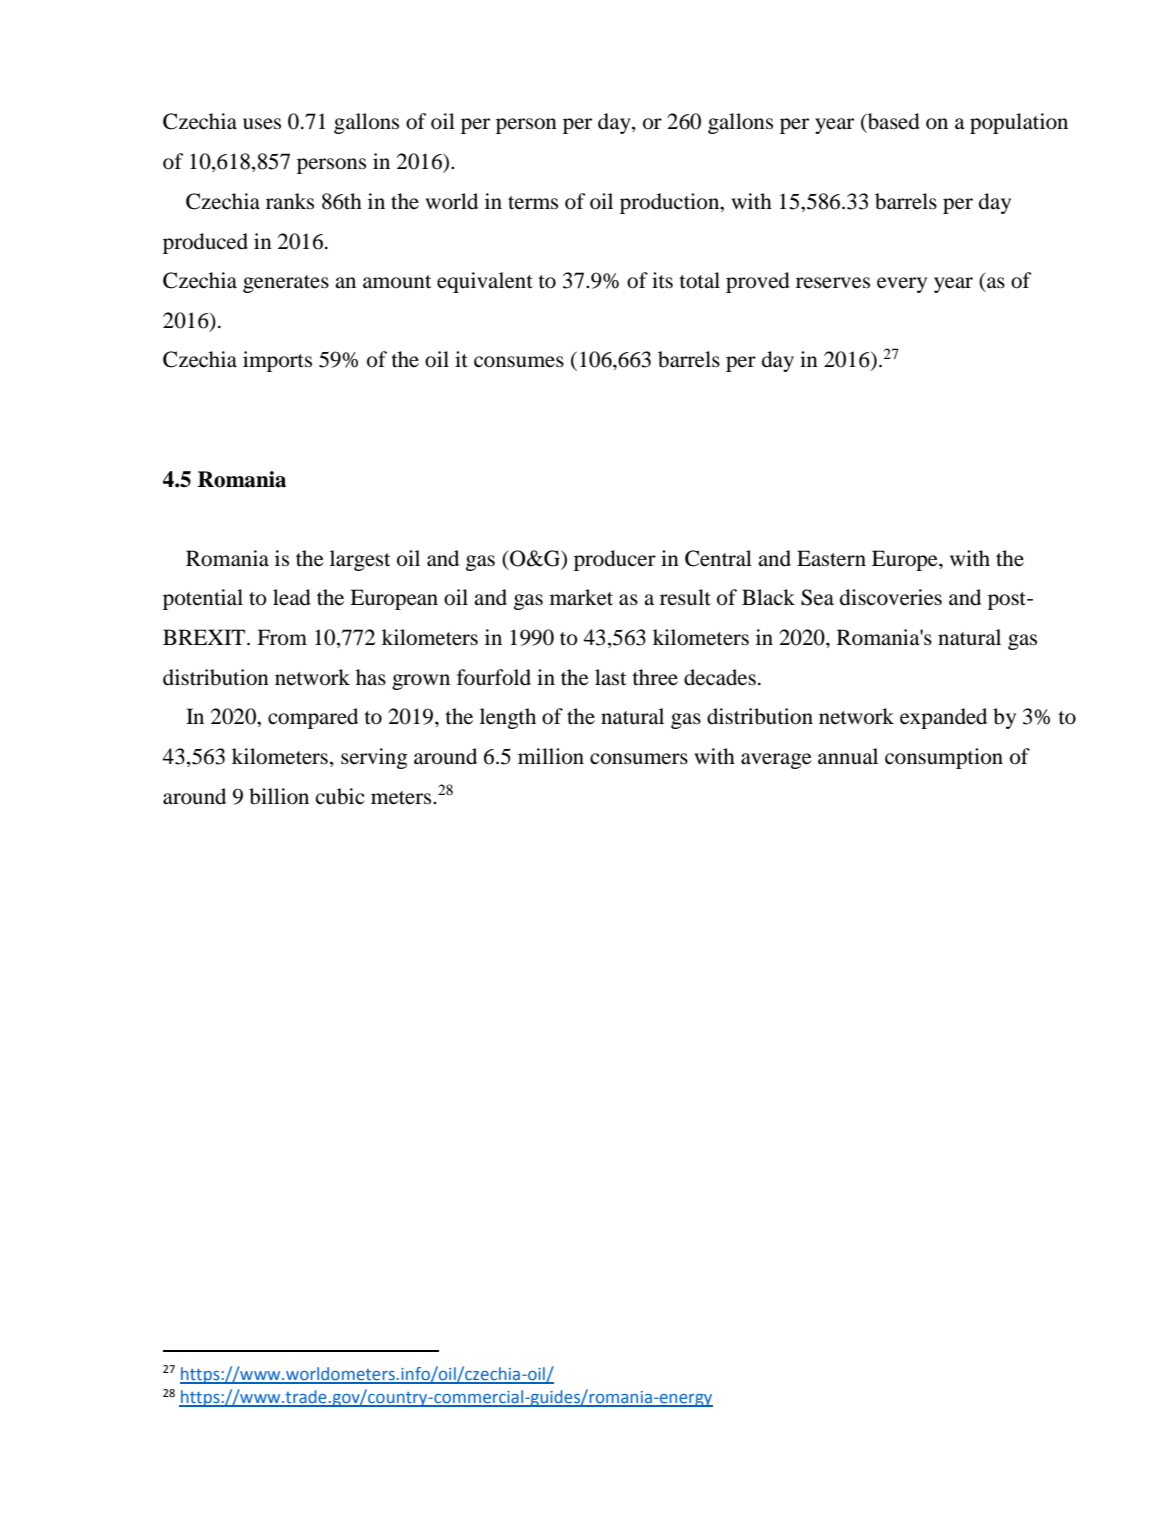 This screenshot has height=1517, width=1172. I want to click on consumes, so click(519, 362).
